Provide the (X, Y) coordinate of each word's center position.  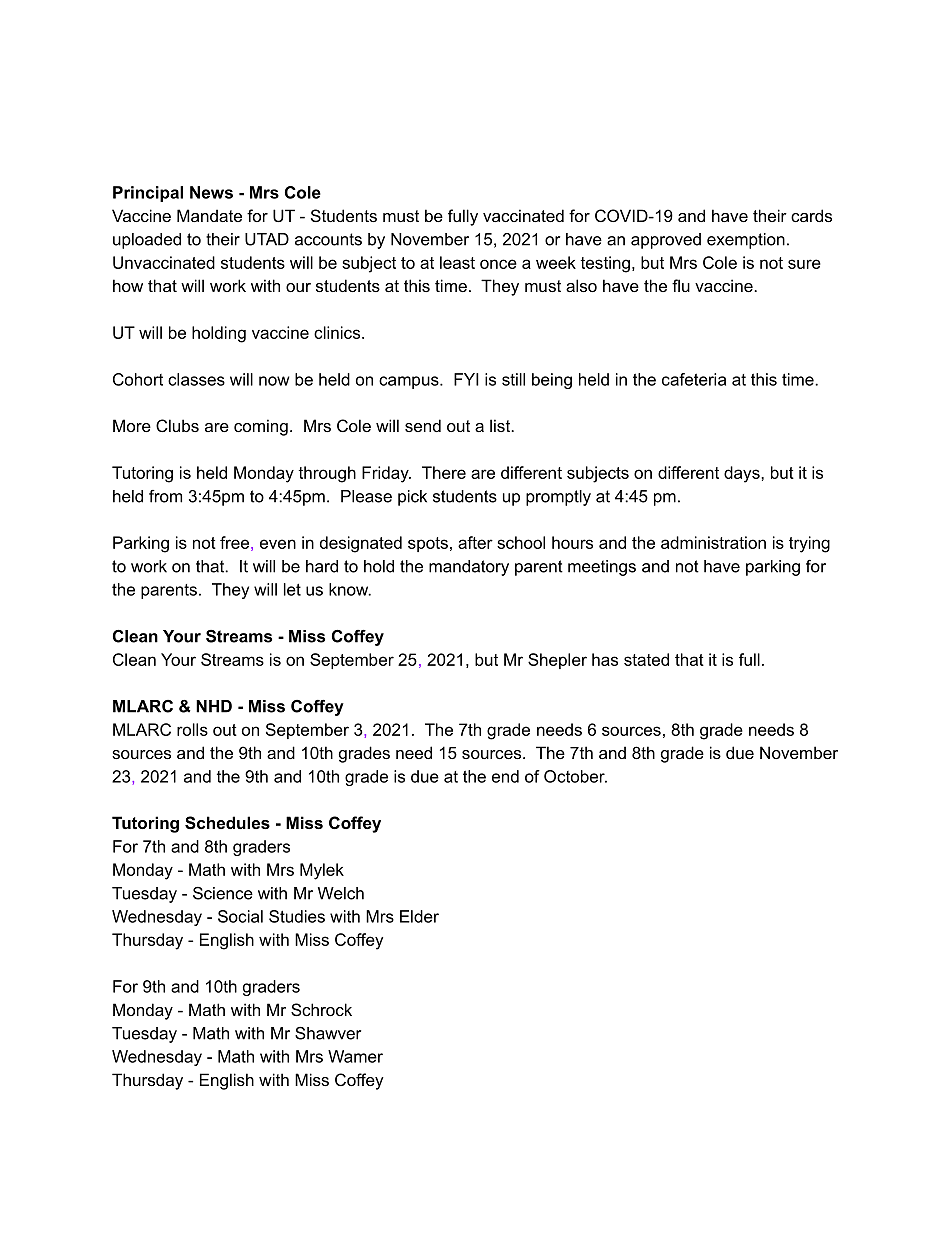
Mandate (209, 215)
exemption (746, 241)
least (457, 262)
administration (713, 542)
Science (223, 893)
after (475, 542)
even (278, 544)
